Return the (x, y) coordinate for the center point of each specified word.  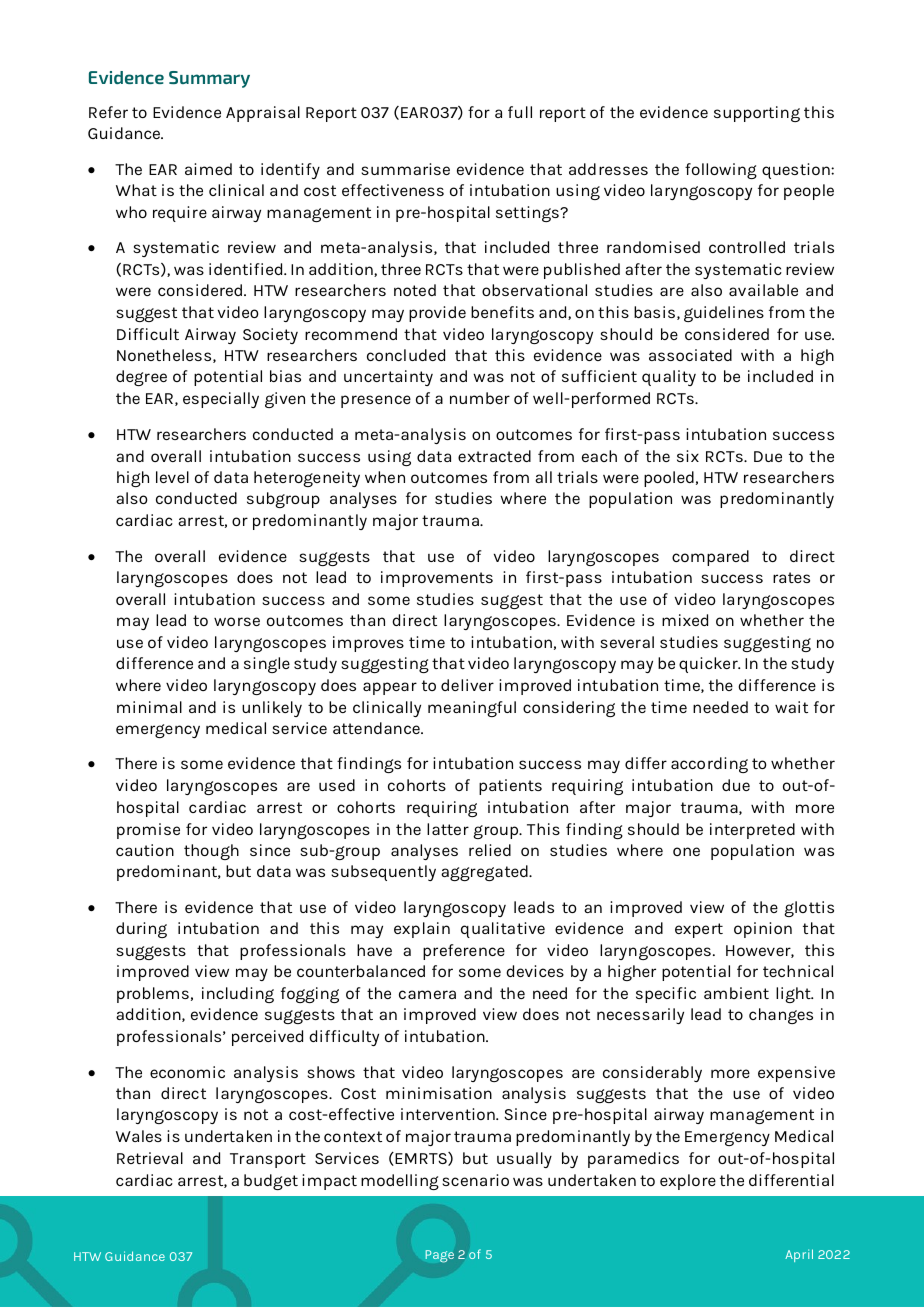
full (520, 112)
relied (490, 850)
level (172, 477)
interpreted (752, 831)
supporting (757, 114)
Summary (209, 79)
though (211, 852)
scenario (475, 1180)
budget (271, 1182)
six (688, 456)
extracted (494, 456)
